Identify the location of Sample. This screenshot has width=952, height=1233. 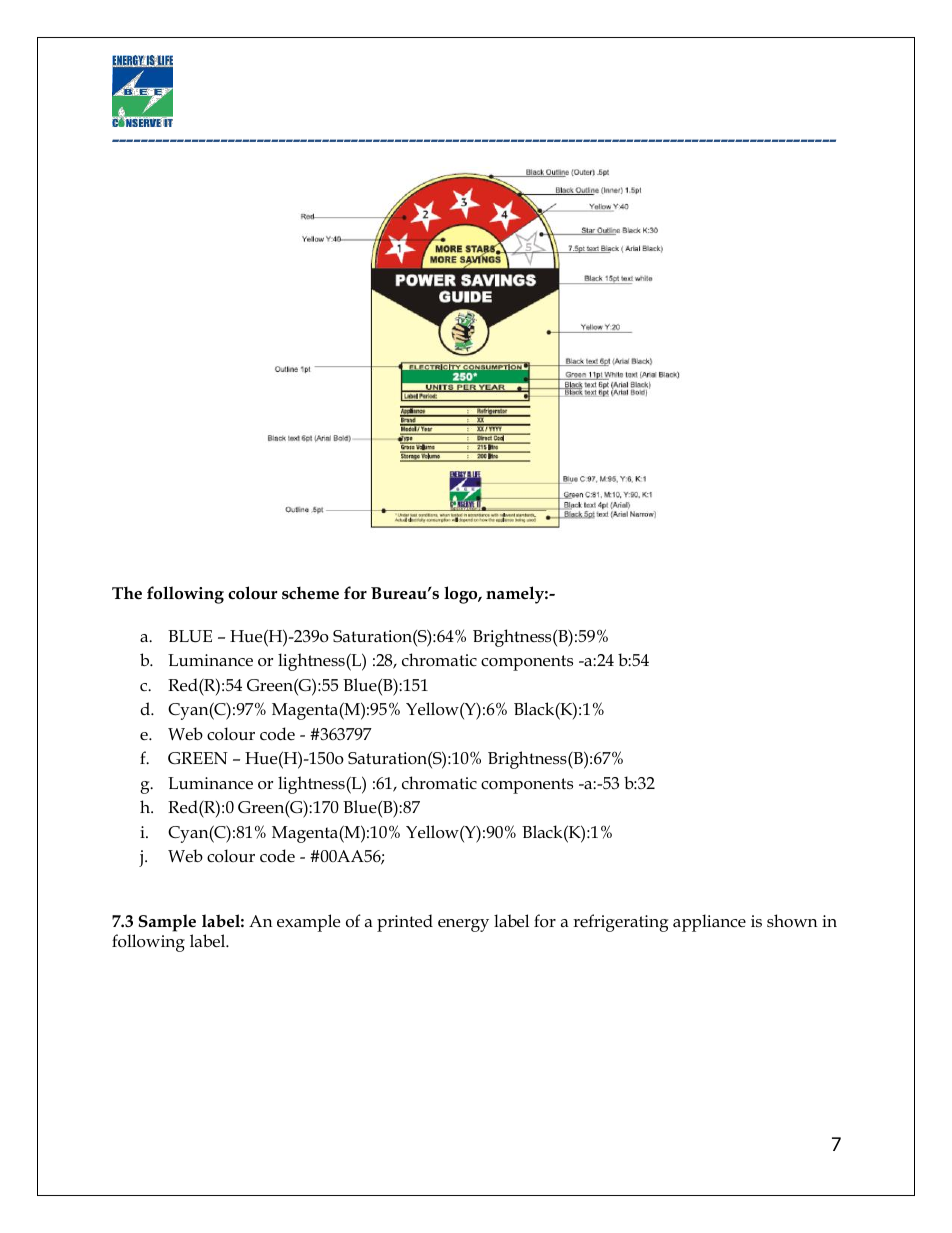
(167, 923).
